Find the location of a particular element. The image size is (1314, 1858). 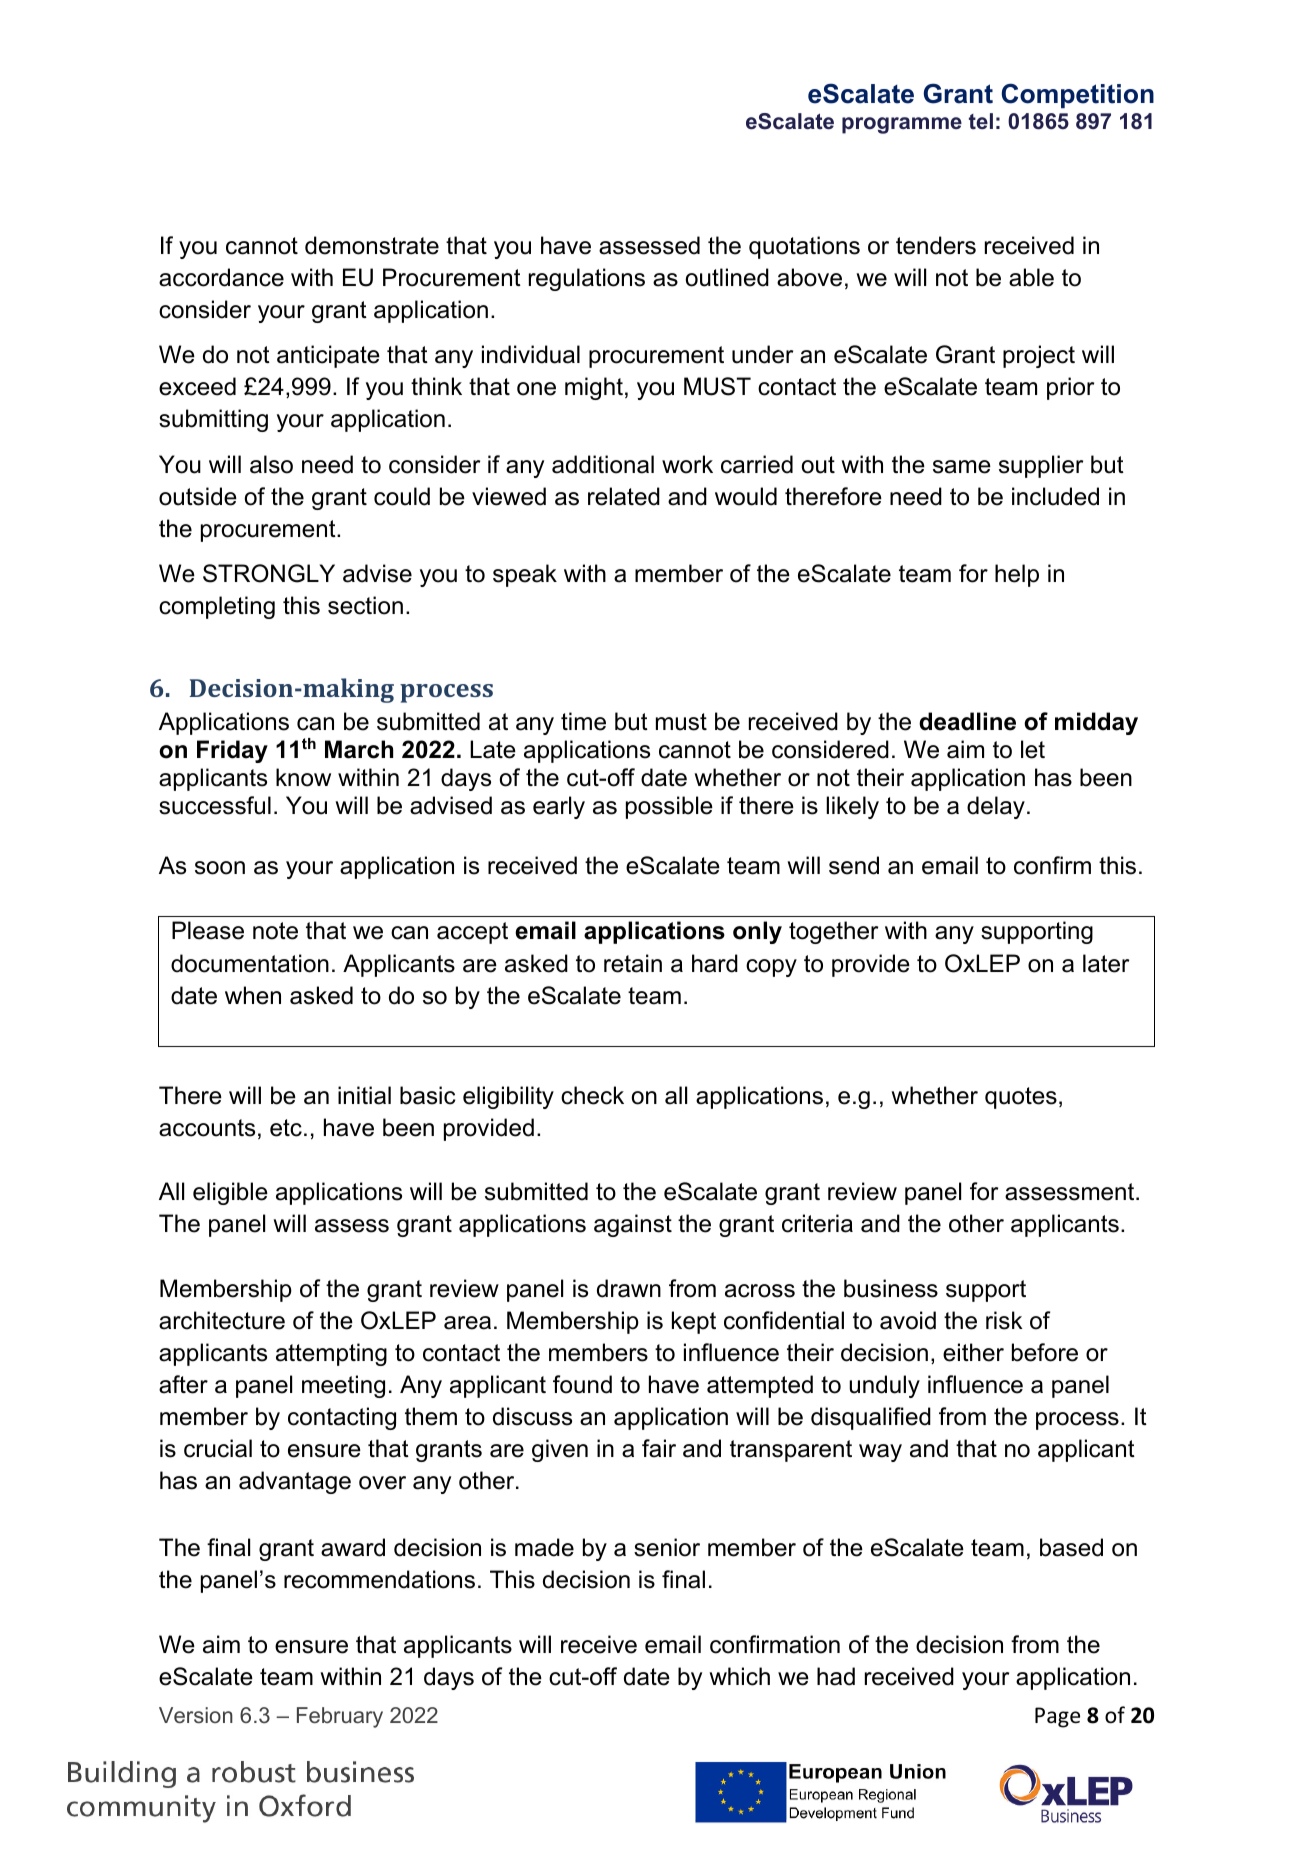

Page is located at coordinates (1057, 1717).
